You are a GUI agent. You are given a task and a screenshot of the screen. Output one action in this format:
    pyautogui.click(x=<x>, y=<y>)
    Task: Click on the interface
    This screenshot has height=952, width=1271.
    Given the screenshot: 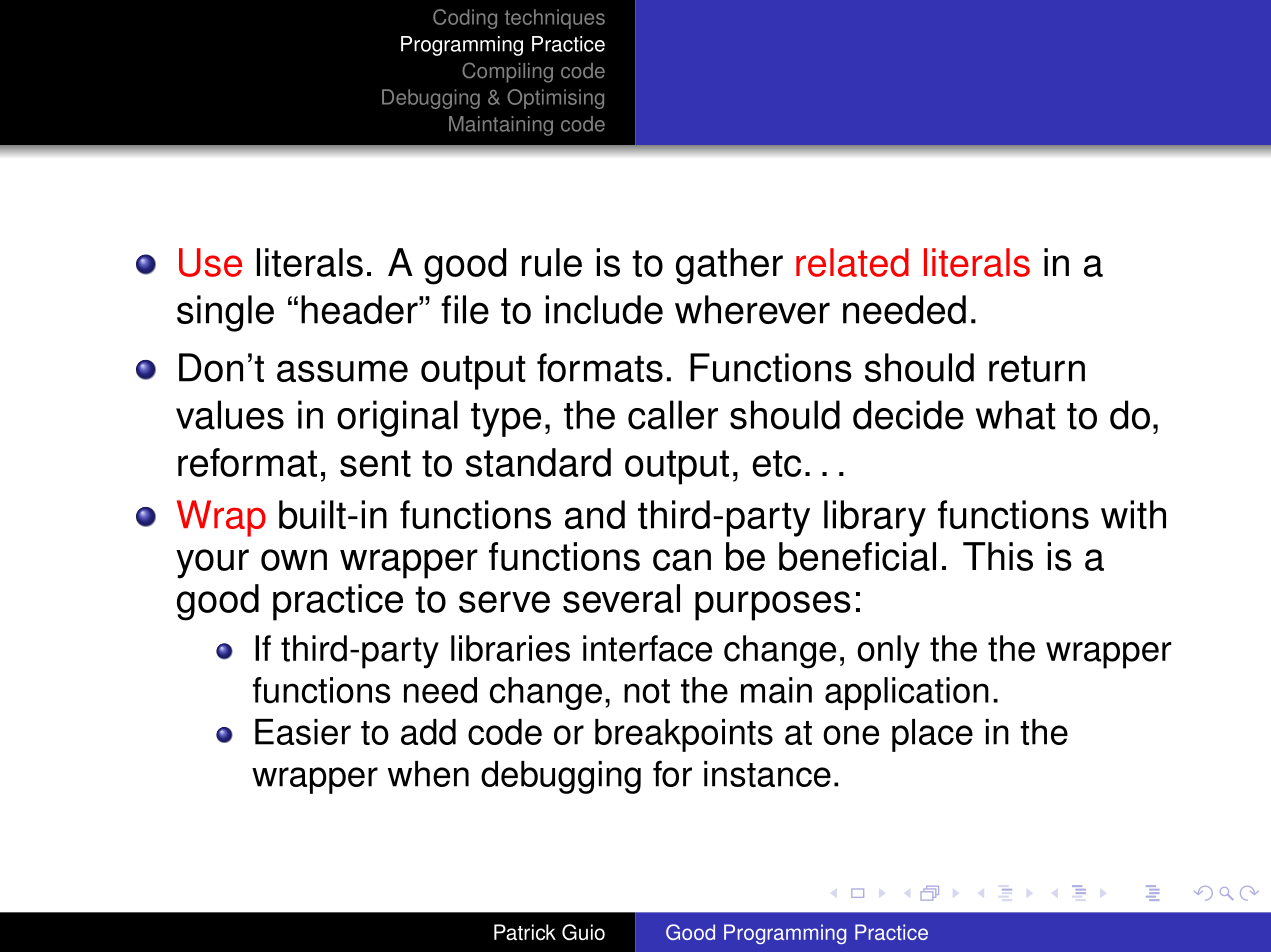 What is the action you would take?
    pyautogui.click(x=647, y=648)
